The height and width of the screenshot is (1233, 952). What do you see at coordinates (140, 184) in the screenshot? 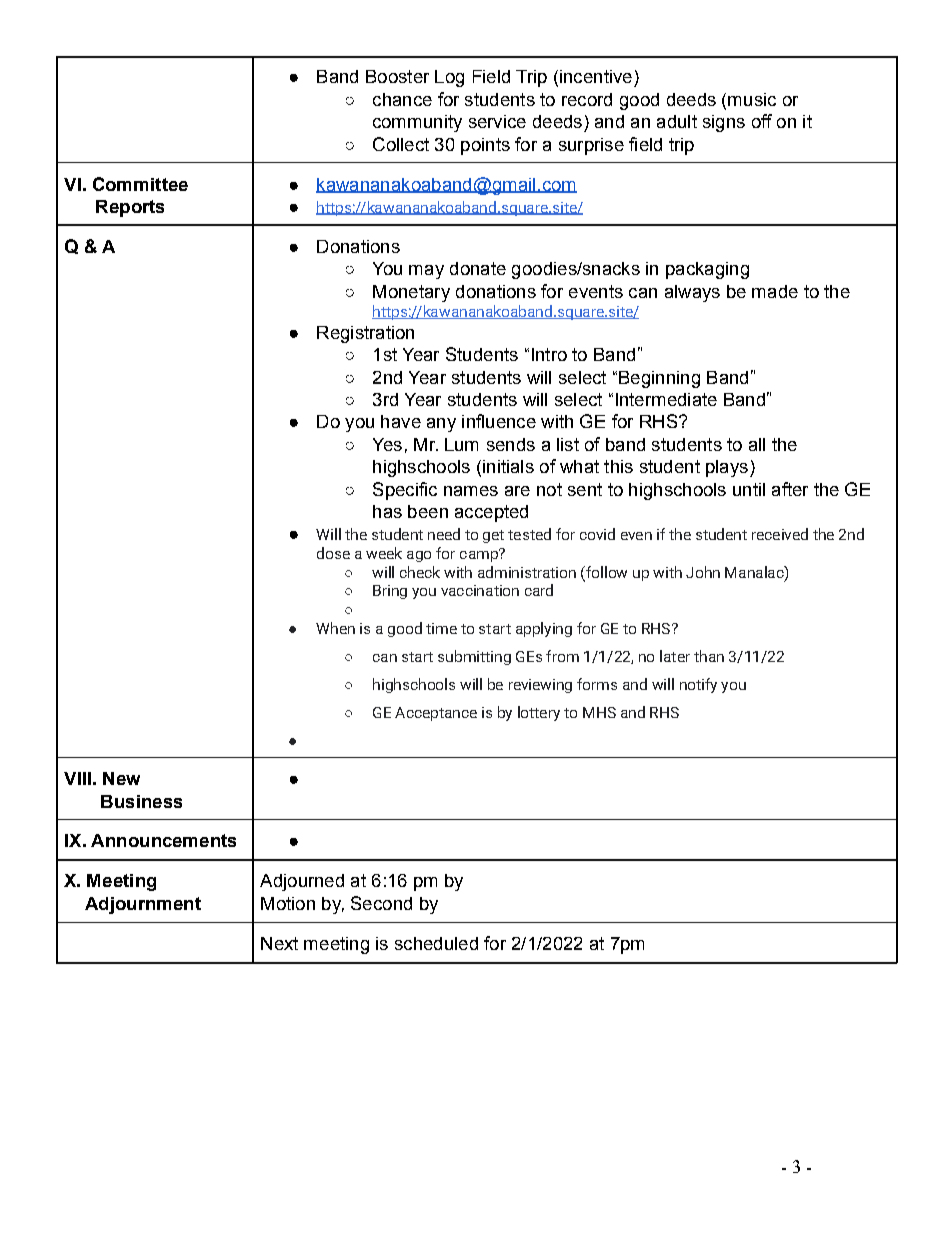
I see `Committee` at bounding box center [140, 184].
